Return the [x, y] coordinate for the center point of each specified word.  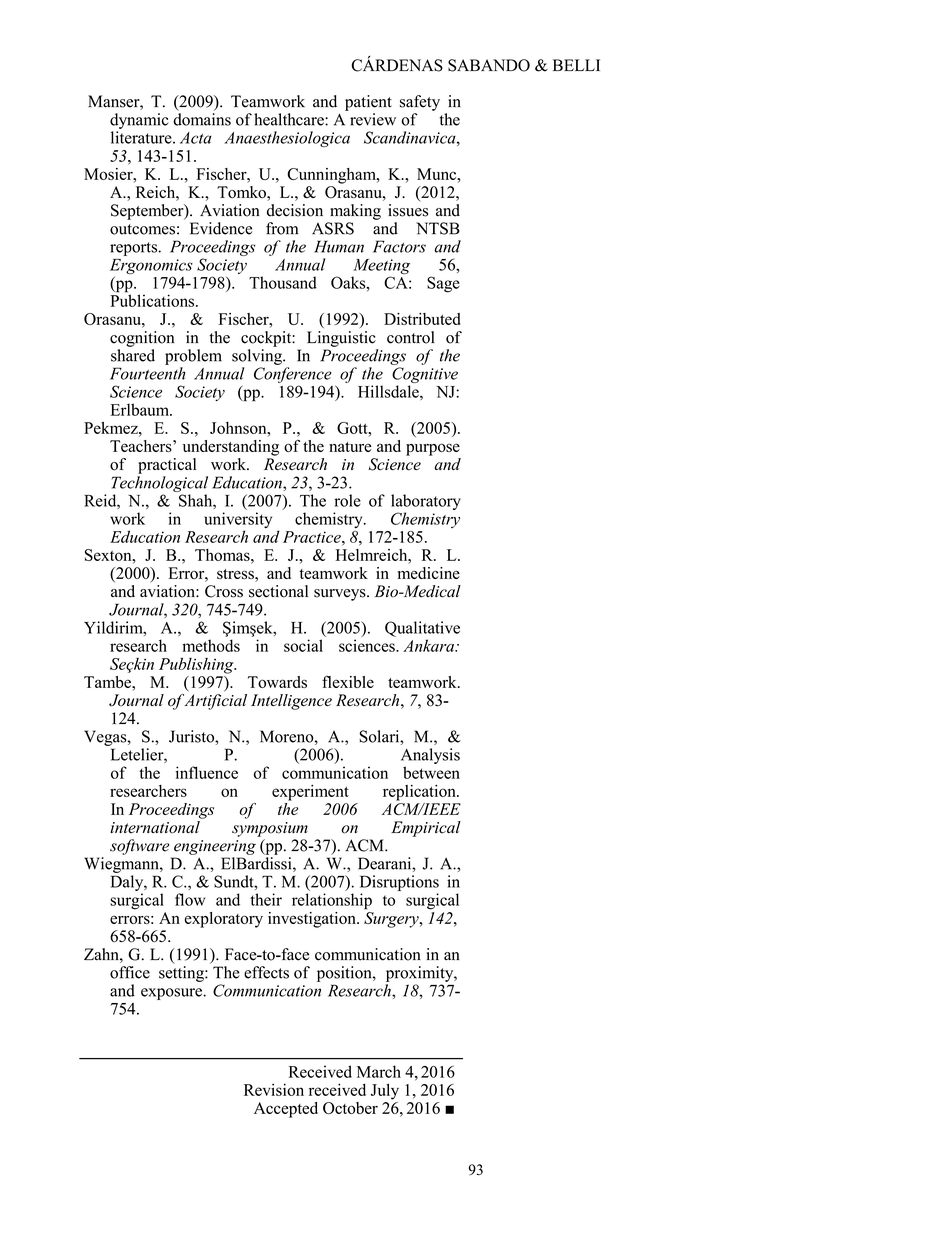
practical [167, 466]
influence [207, 772]
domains [202, 119]
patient [368, 103]
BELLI [576, 65]
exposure [172, 994]
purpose [433, 449]
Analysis [430, 756]
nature [350, 447]
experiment [310, 793]
